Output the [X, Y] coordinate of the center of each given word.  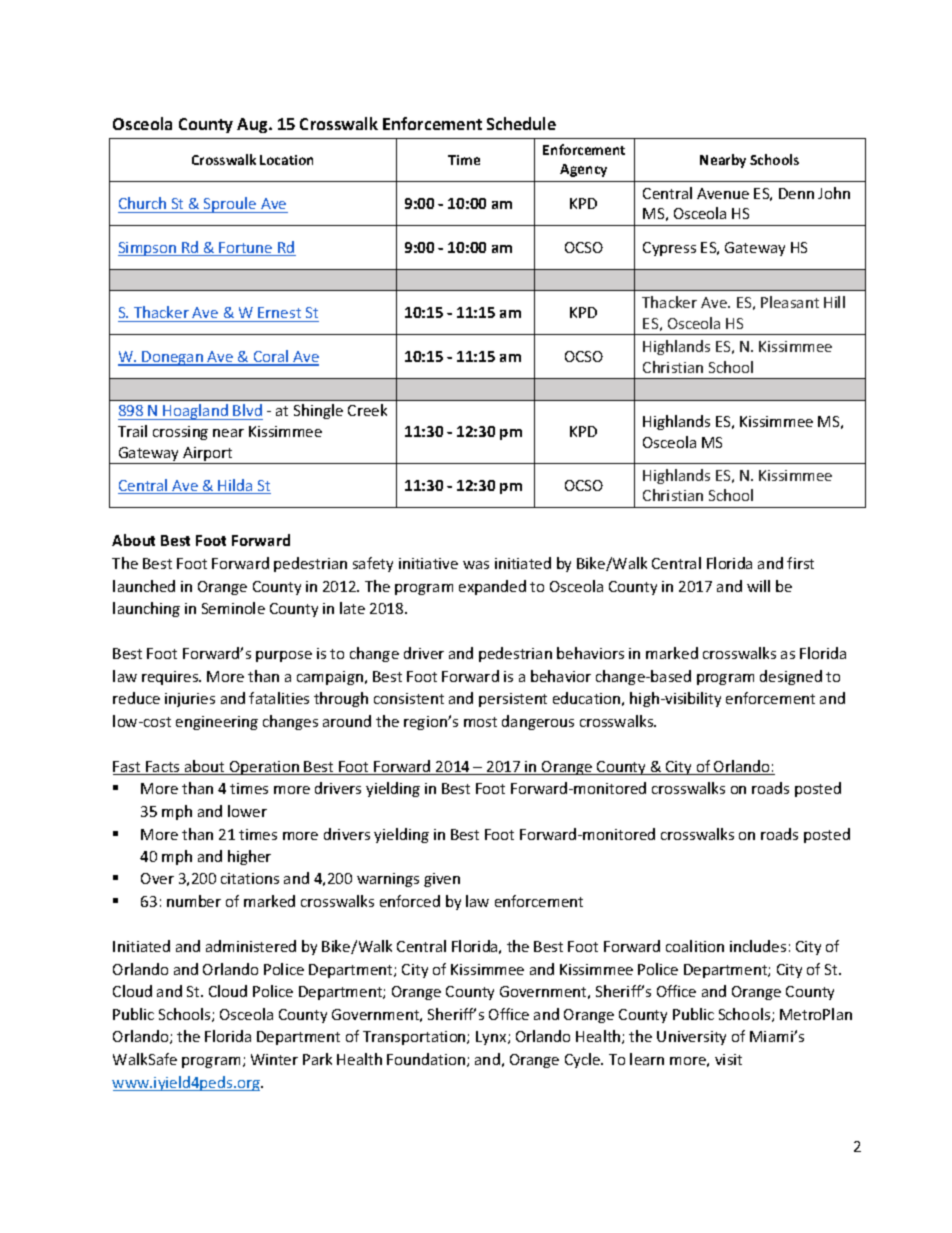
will [758, 586]
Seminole [233, 608]
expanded [492, 587]
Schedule [521, 123]
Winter [274, 1059]
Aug [253, 125]
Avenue [723, 193]
